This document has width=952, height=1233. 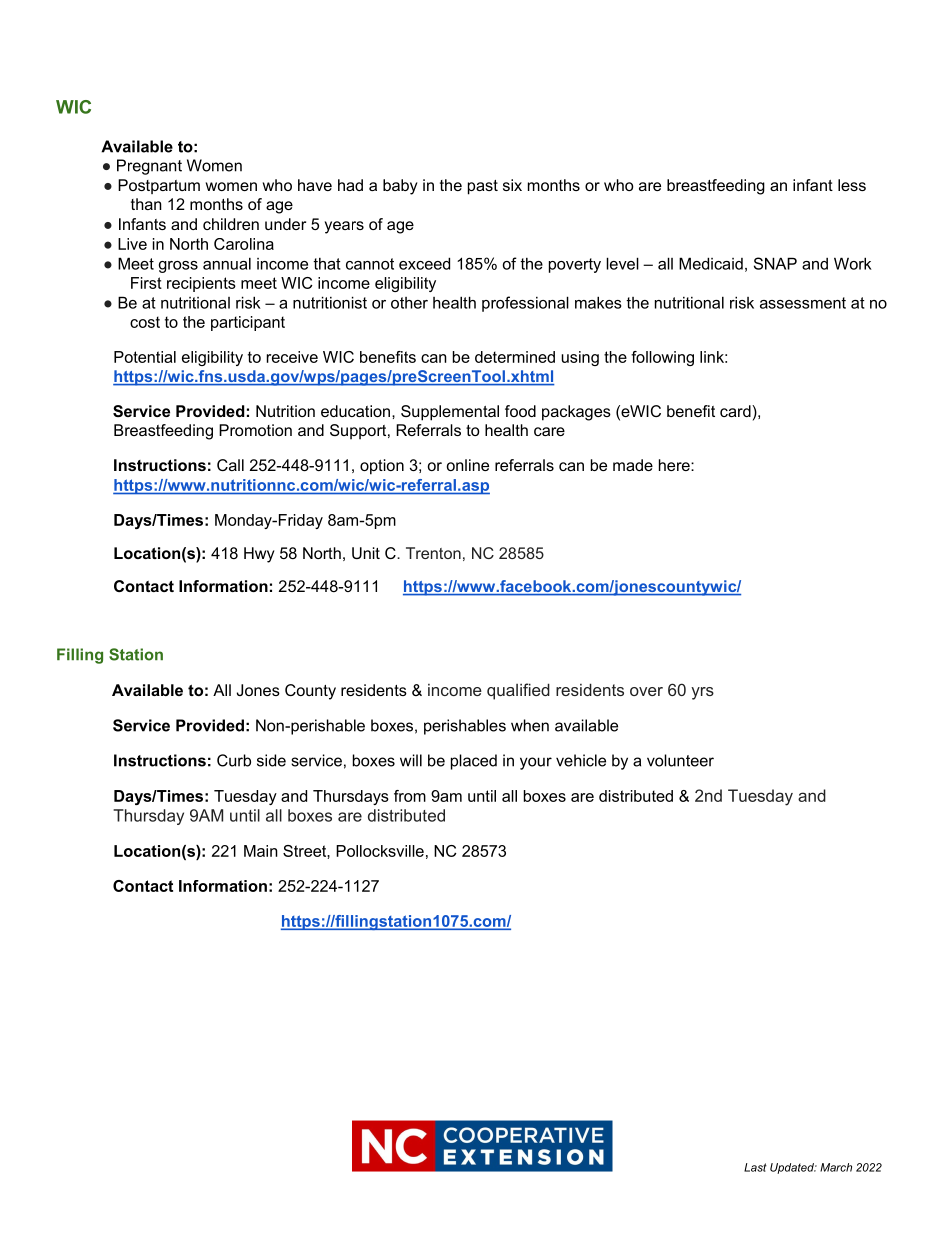 I want to click on Curb, so click(x=234, y=760).
